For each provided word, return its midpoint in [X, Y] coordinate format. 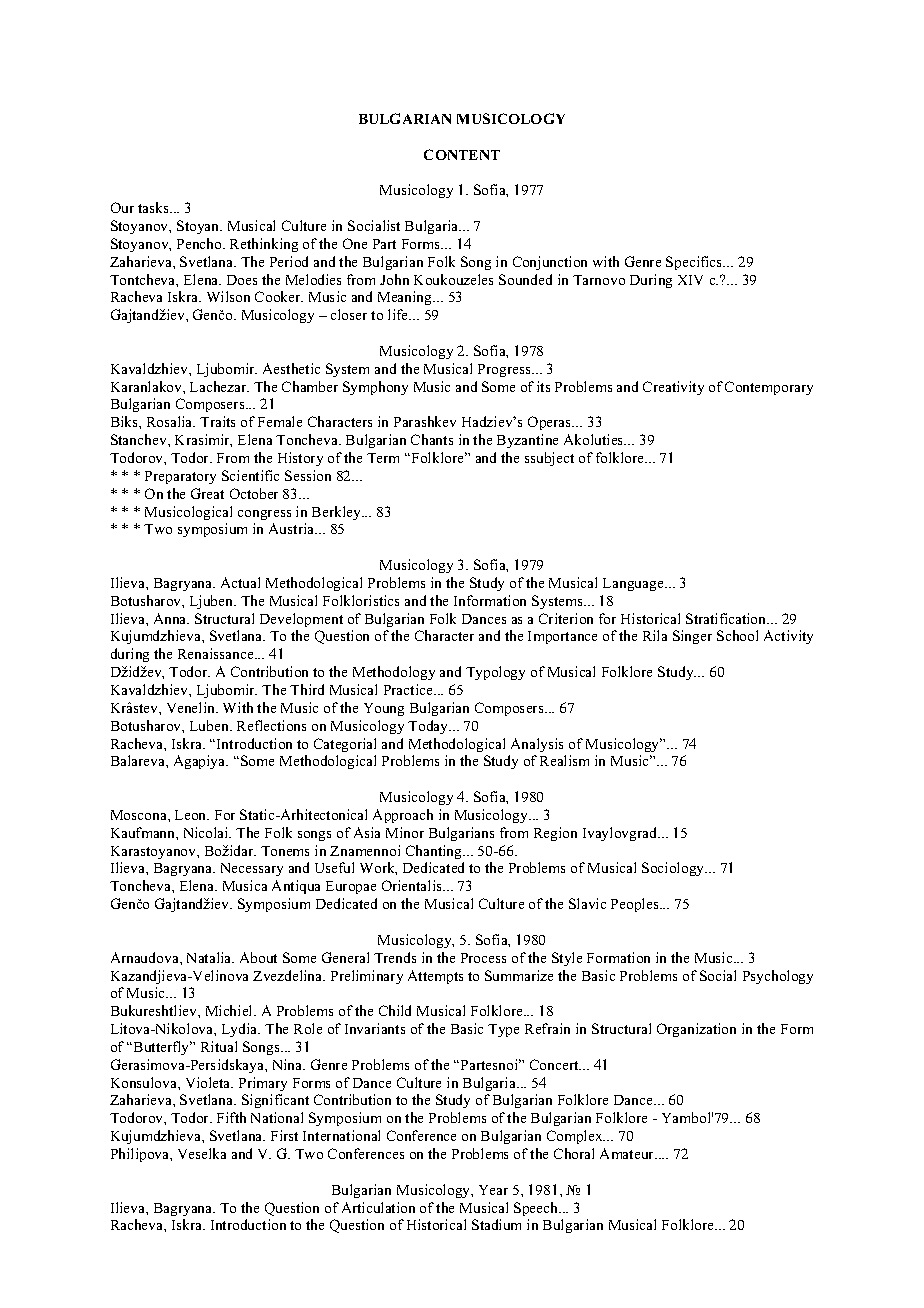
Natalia [210, 957]
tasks [154, 207]
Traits [217, 421]
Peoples [636, 905]
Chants [432, 439]
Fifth [231, 1117]
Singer [692, 637]
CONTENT [462, 154]
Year [493, 1190]
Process [483, 958]
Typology [495, 673]
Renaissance [217, 653]
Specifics [695, 263]
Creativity [673, 388]
